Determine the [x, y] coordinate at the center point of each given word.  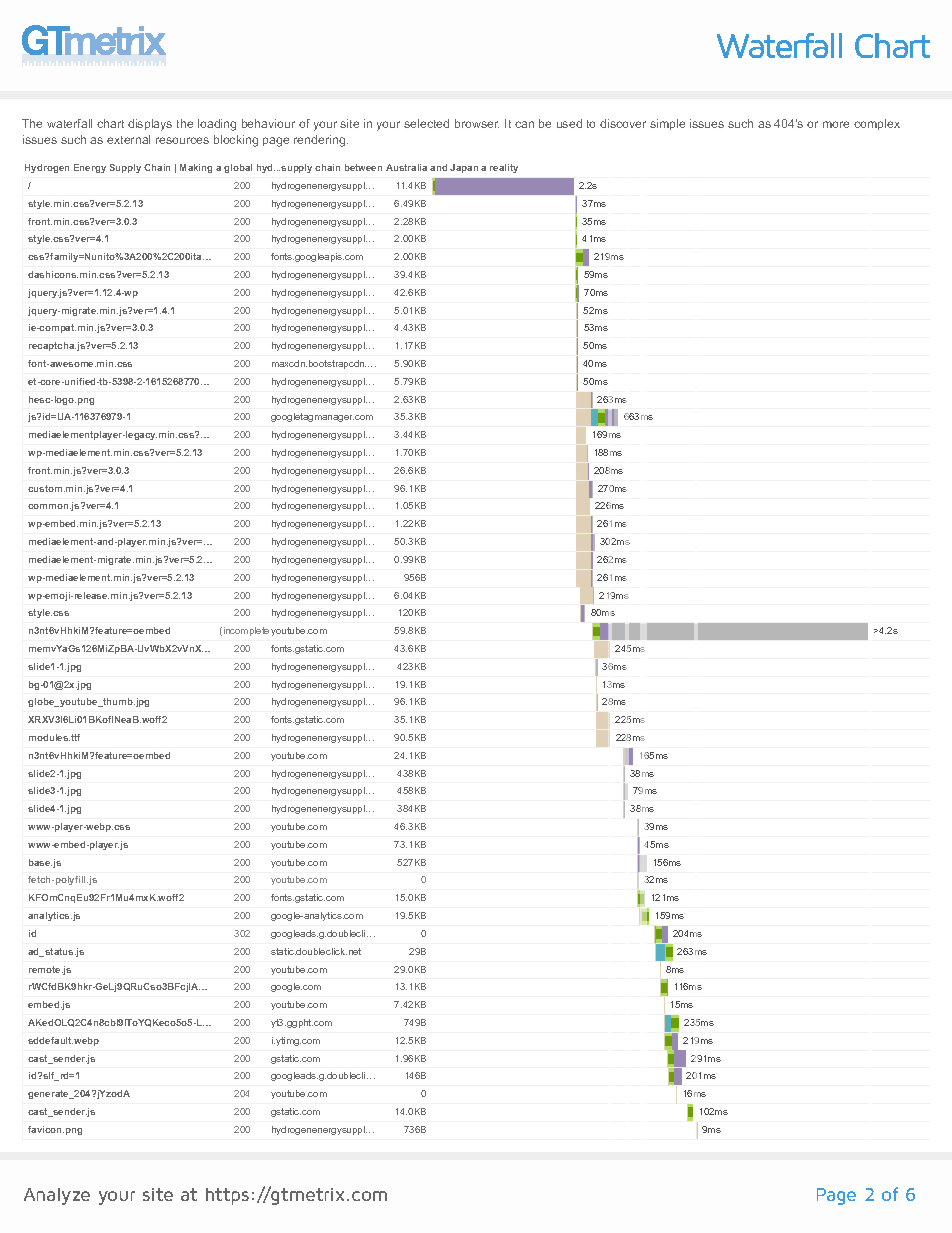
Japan [464, 168]
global [238, 168]
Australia [406, 167]
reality [504, 168]
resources [182, 140]
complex [877, 124]
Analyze [57, 1196]
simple [667, 124]
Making [196, 168]
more [836, 124]
